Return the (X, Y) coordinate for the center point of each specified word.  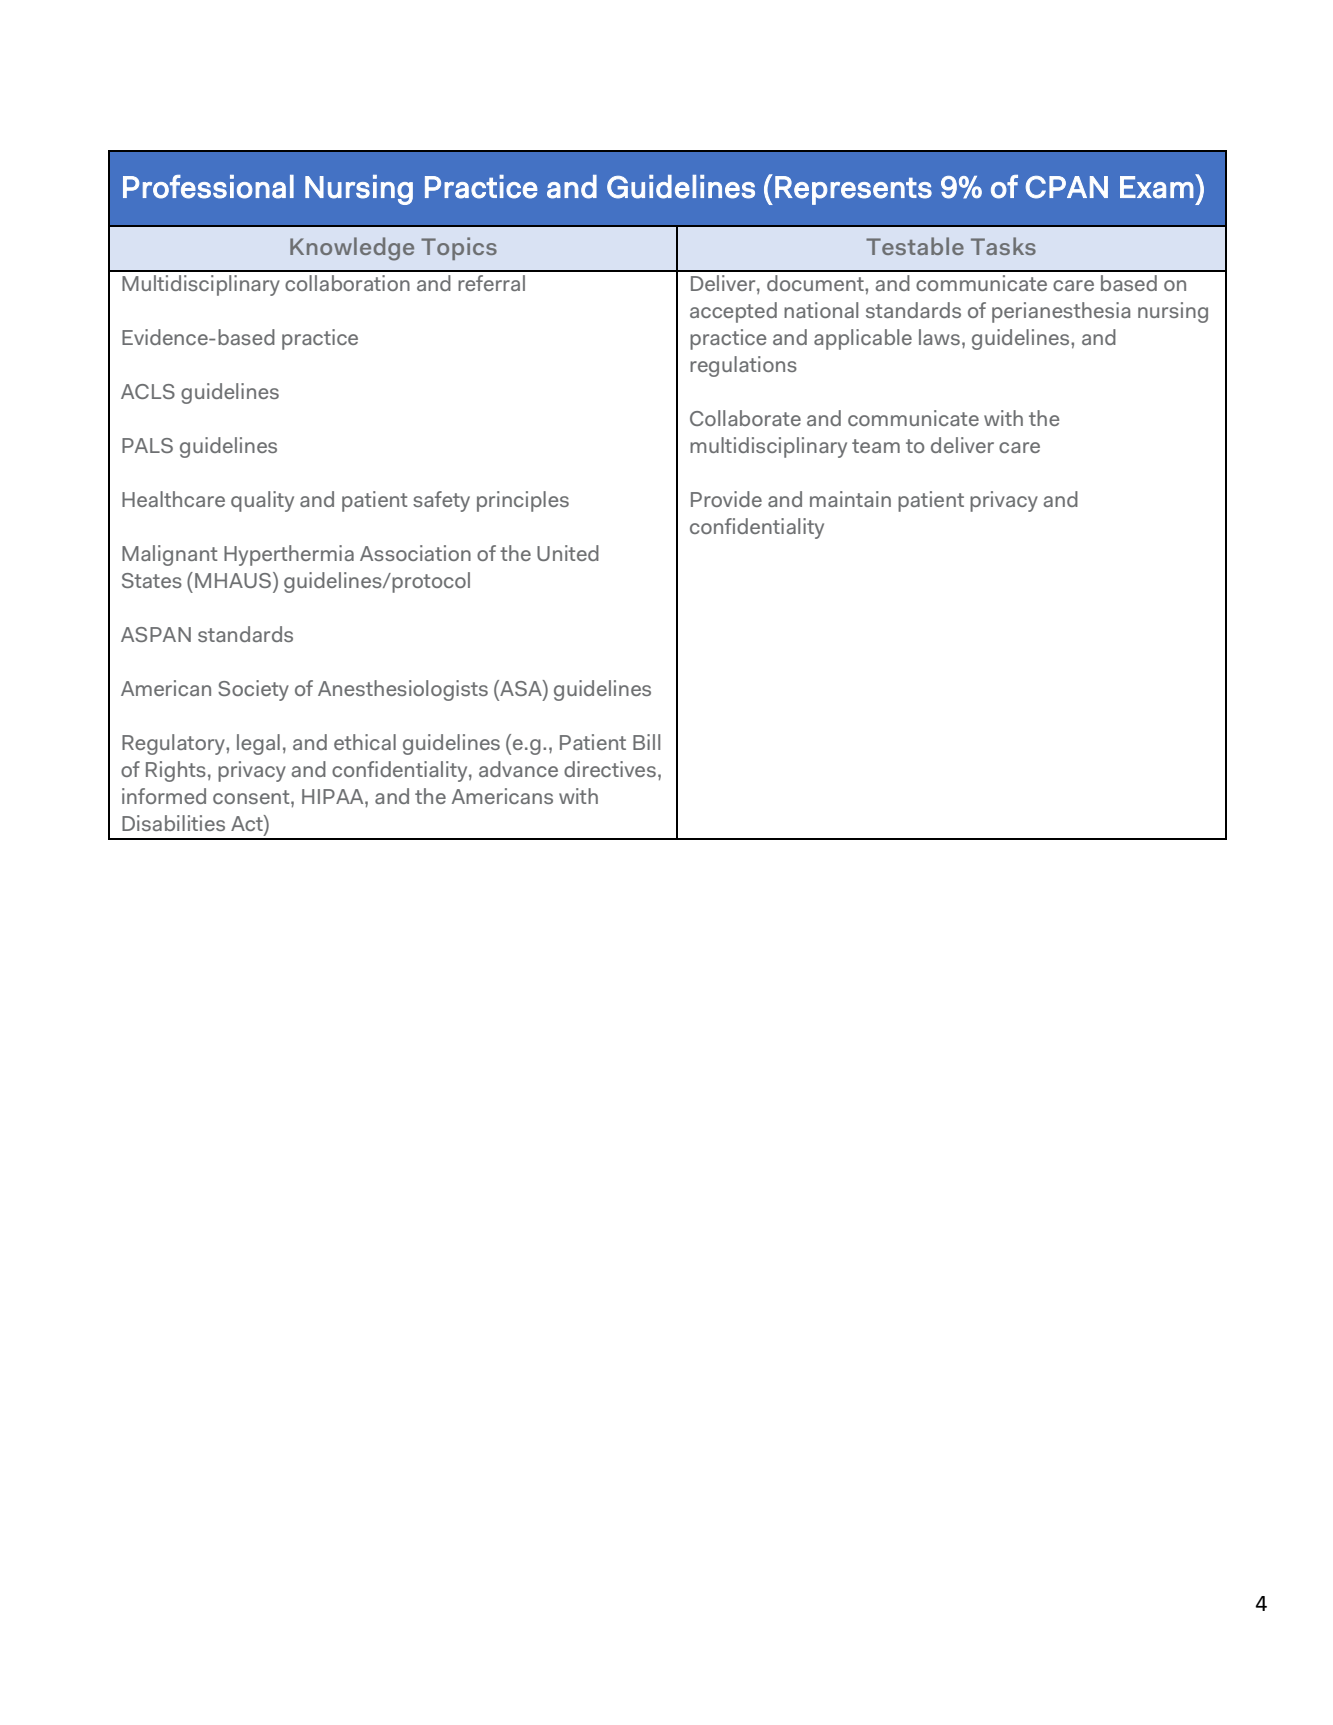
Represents (853, 190)
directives (610, 769)
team (876, 446)
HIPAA (334, 796)
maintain (850, 499)
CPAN (1067, 187)
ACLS (148, 391)
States (152, 580)
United (568, 553)
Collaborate (745, 418)
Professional (208, 187)
